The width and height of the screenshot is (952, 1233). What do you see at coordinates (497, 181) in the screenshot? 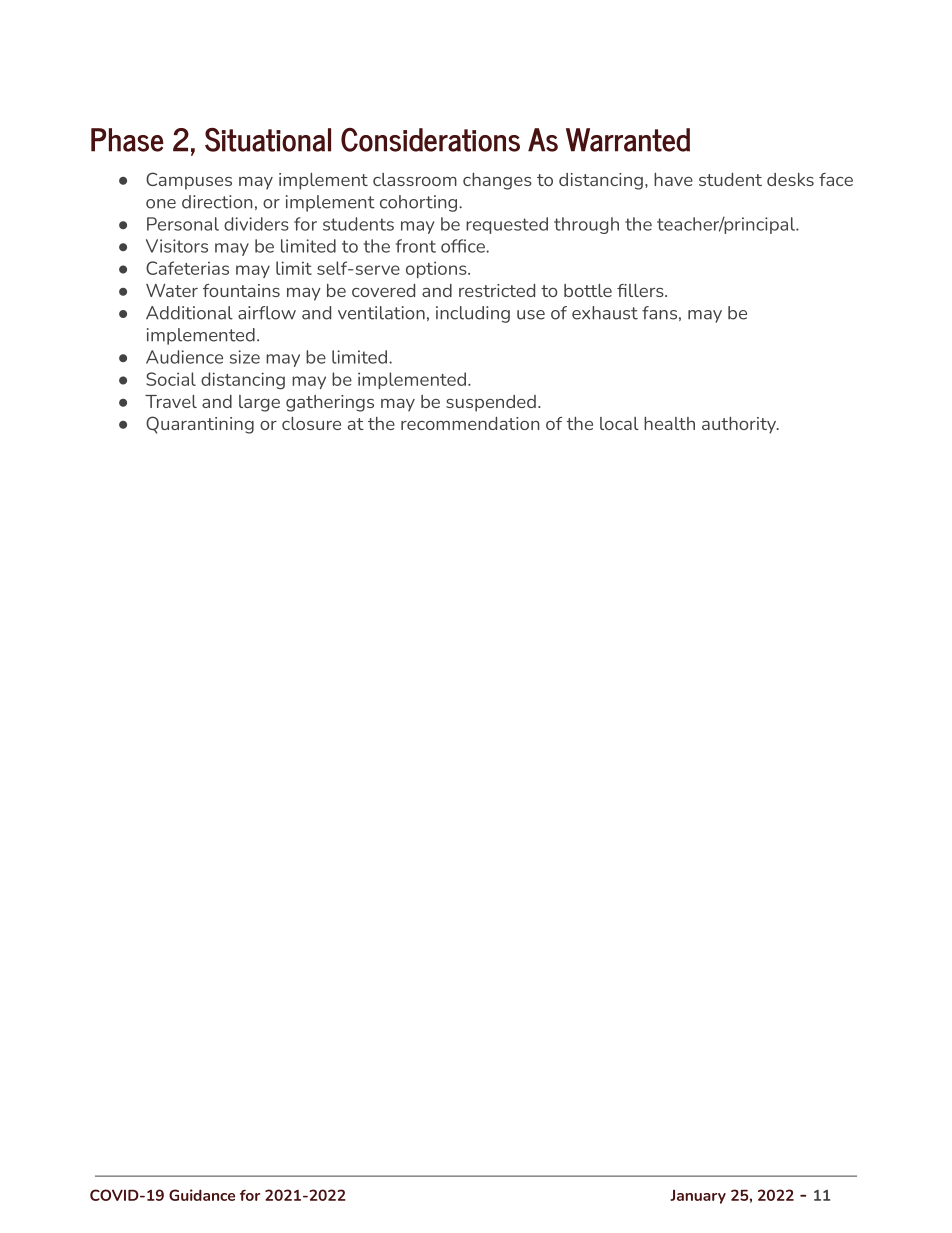
I see `changes` at bounding box center [497, 181].
